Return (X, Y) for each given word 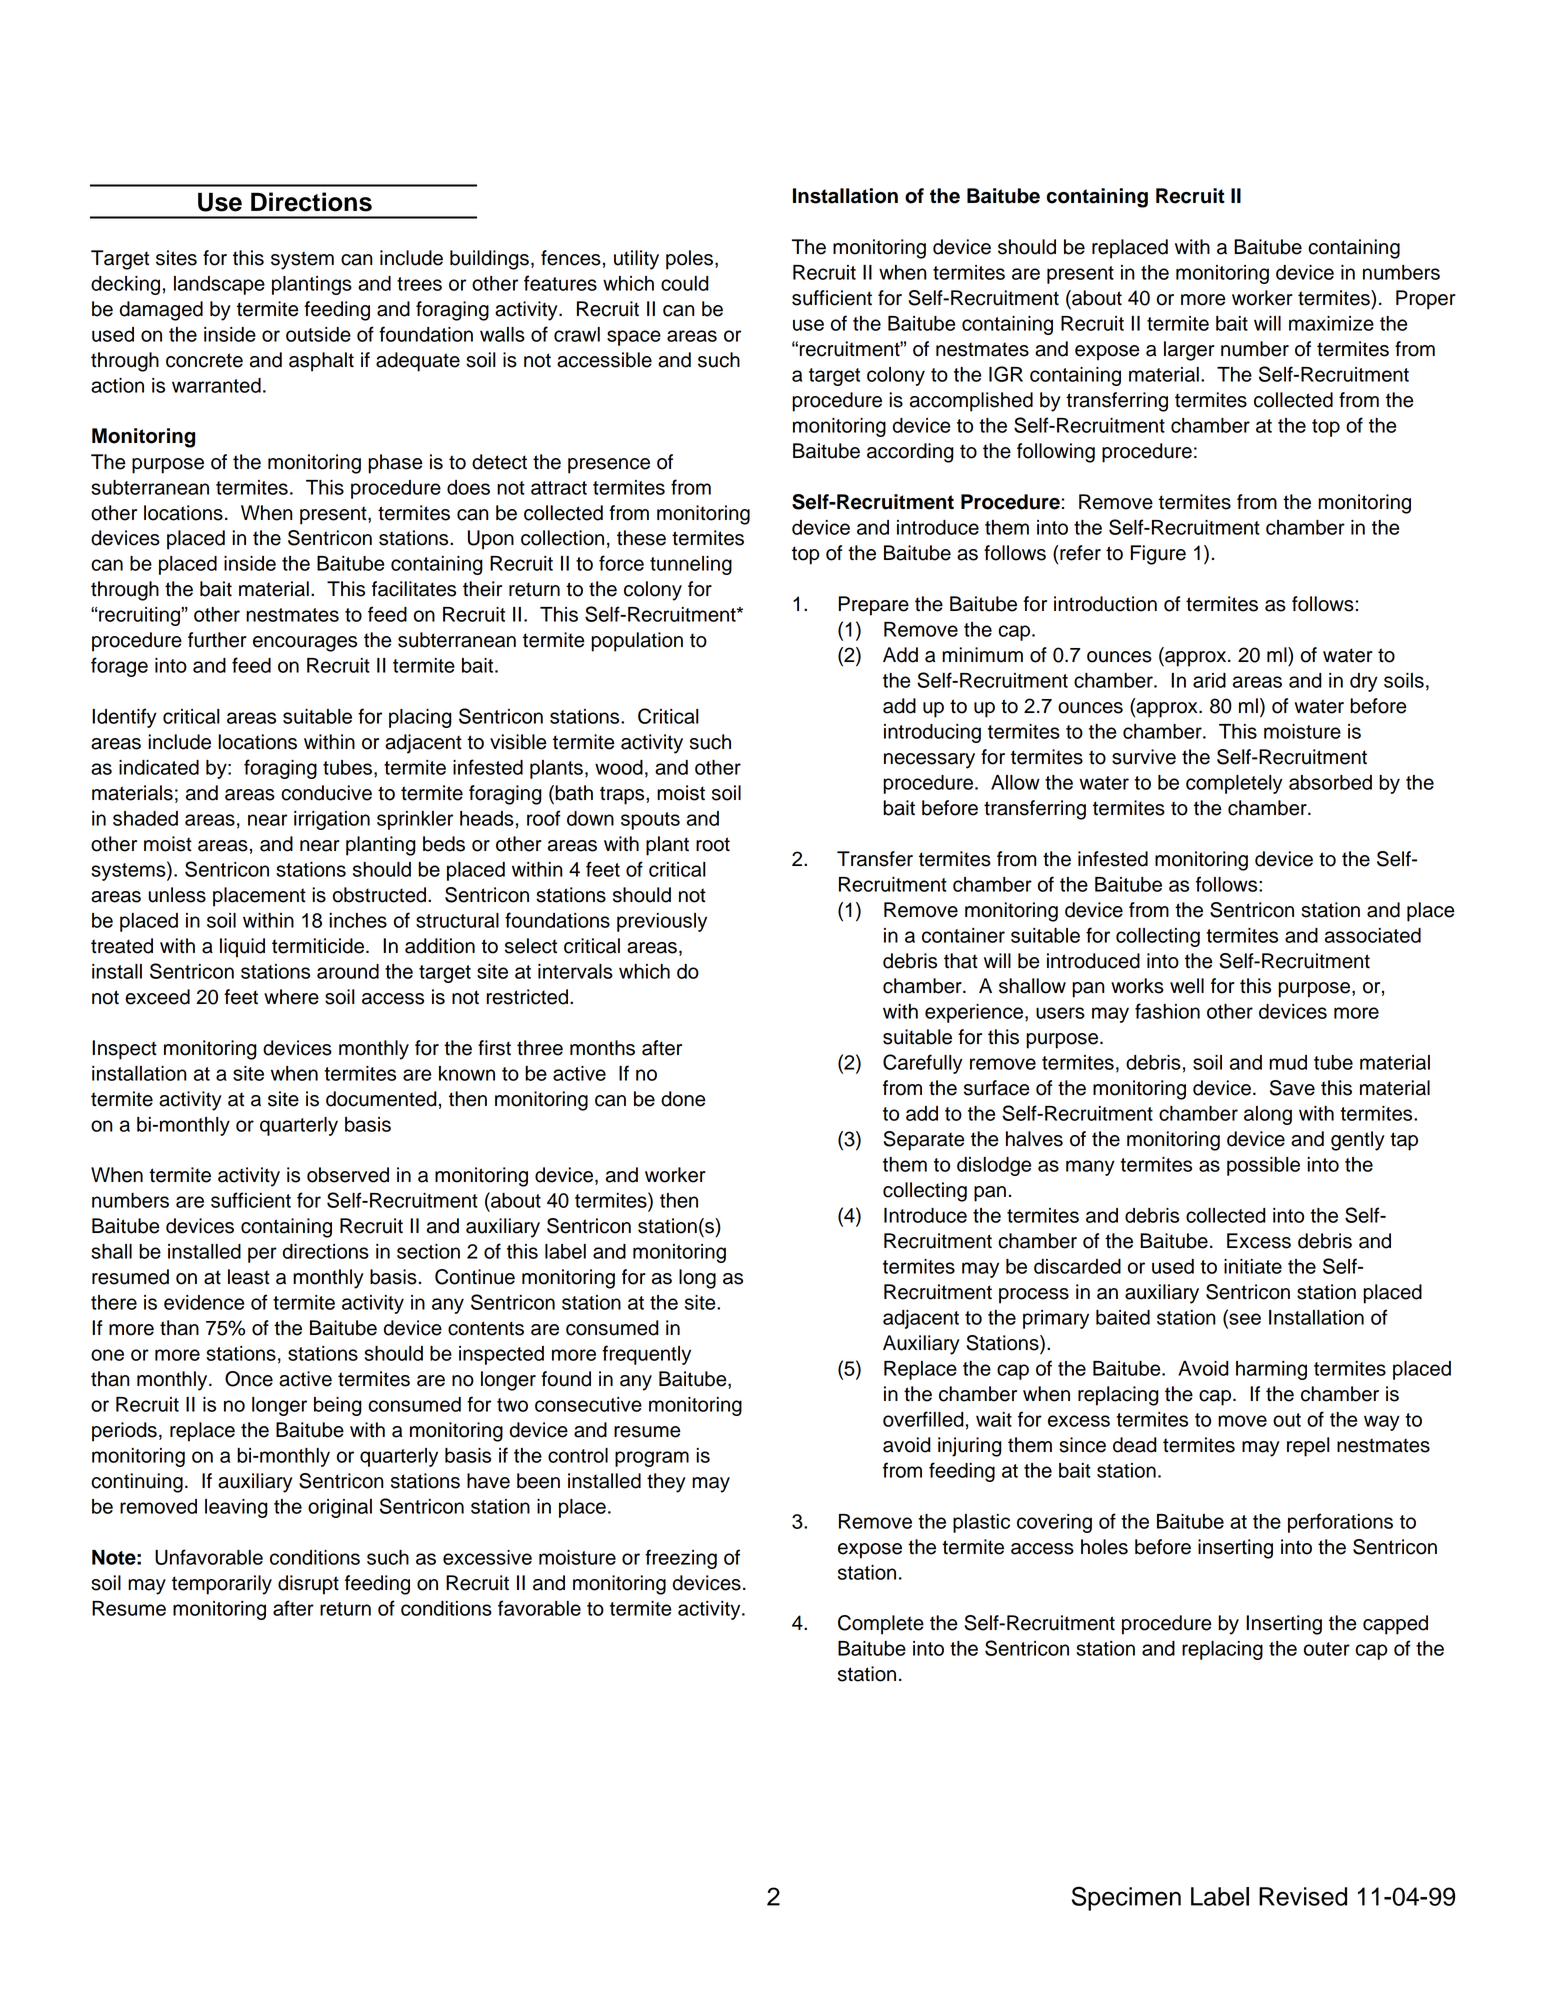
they (666, 1483)
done (683, 1099)
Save (1292, 1088)
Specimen (1126, 1898)
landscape (219, 285)
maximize (1331, 323)
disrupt (308, 1585)
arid (1209, 680)
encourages (305, 644)
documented (381, 1099)
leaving (236, 1508)
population (637, 642)
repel (1308, 1447)
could (685, 283)
